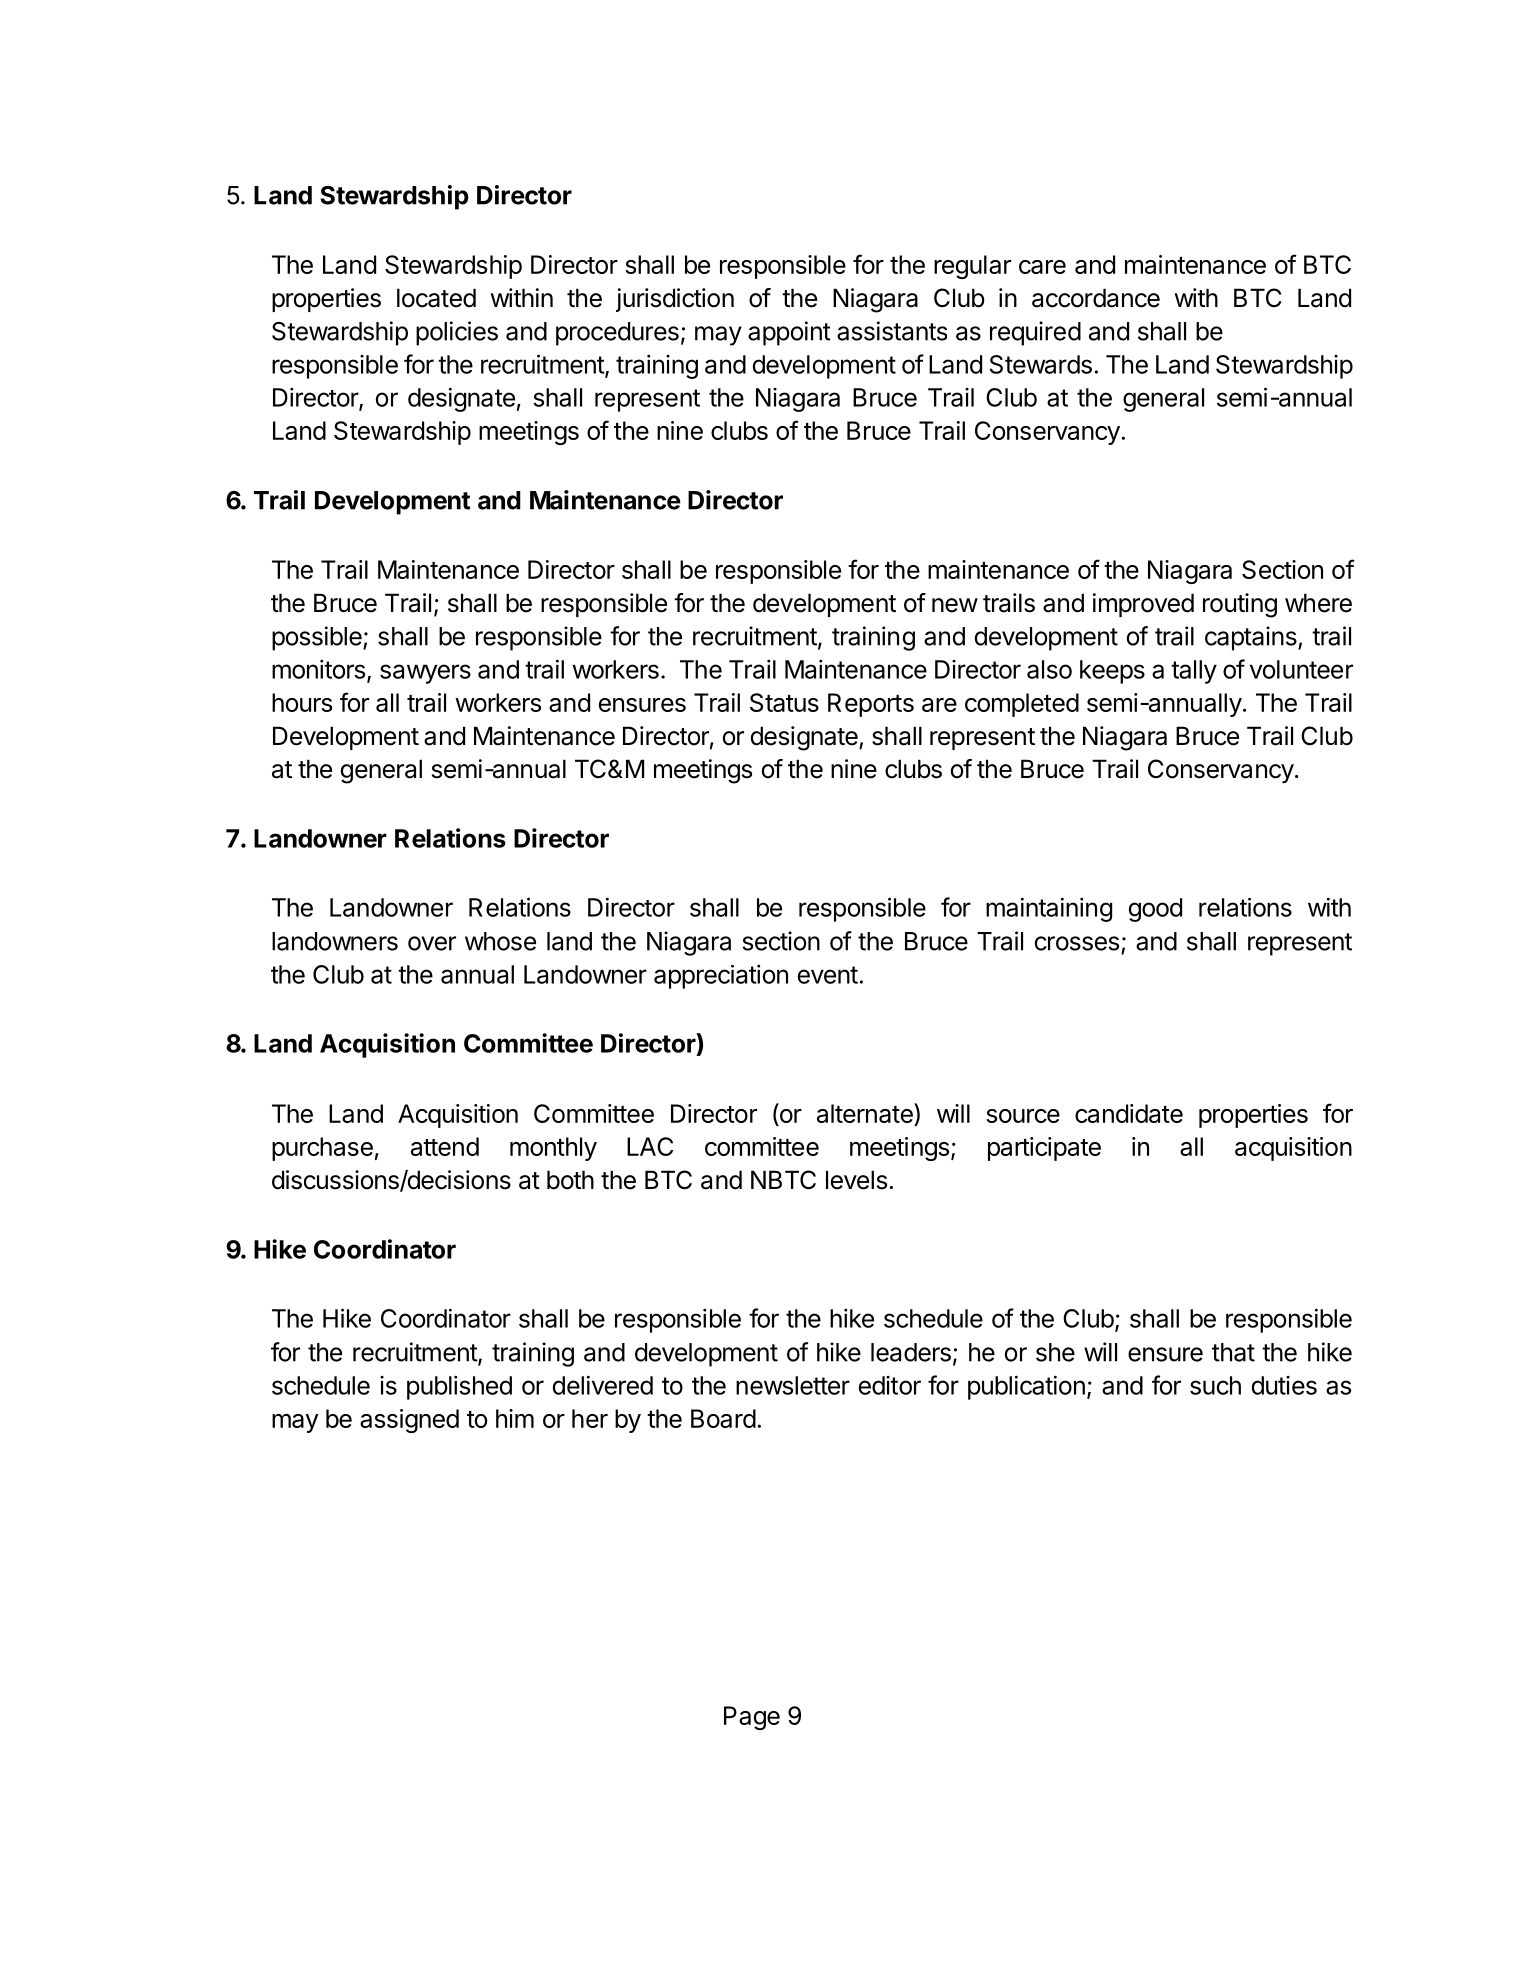  What do you see at coordinates (1096, 298) in the image?
I see `accordance` at bounding box center [1096, 298].
